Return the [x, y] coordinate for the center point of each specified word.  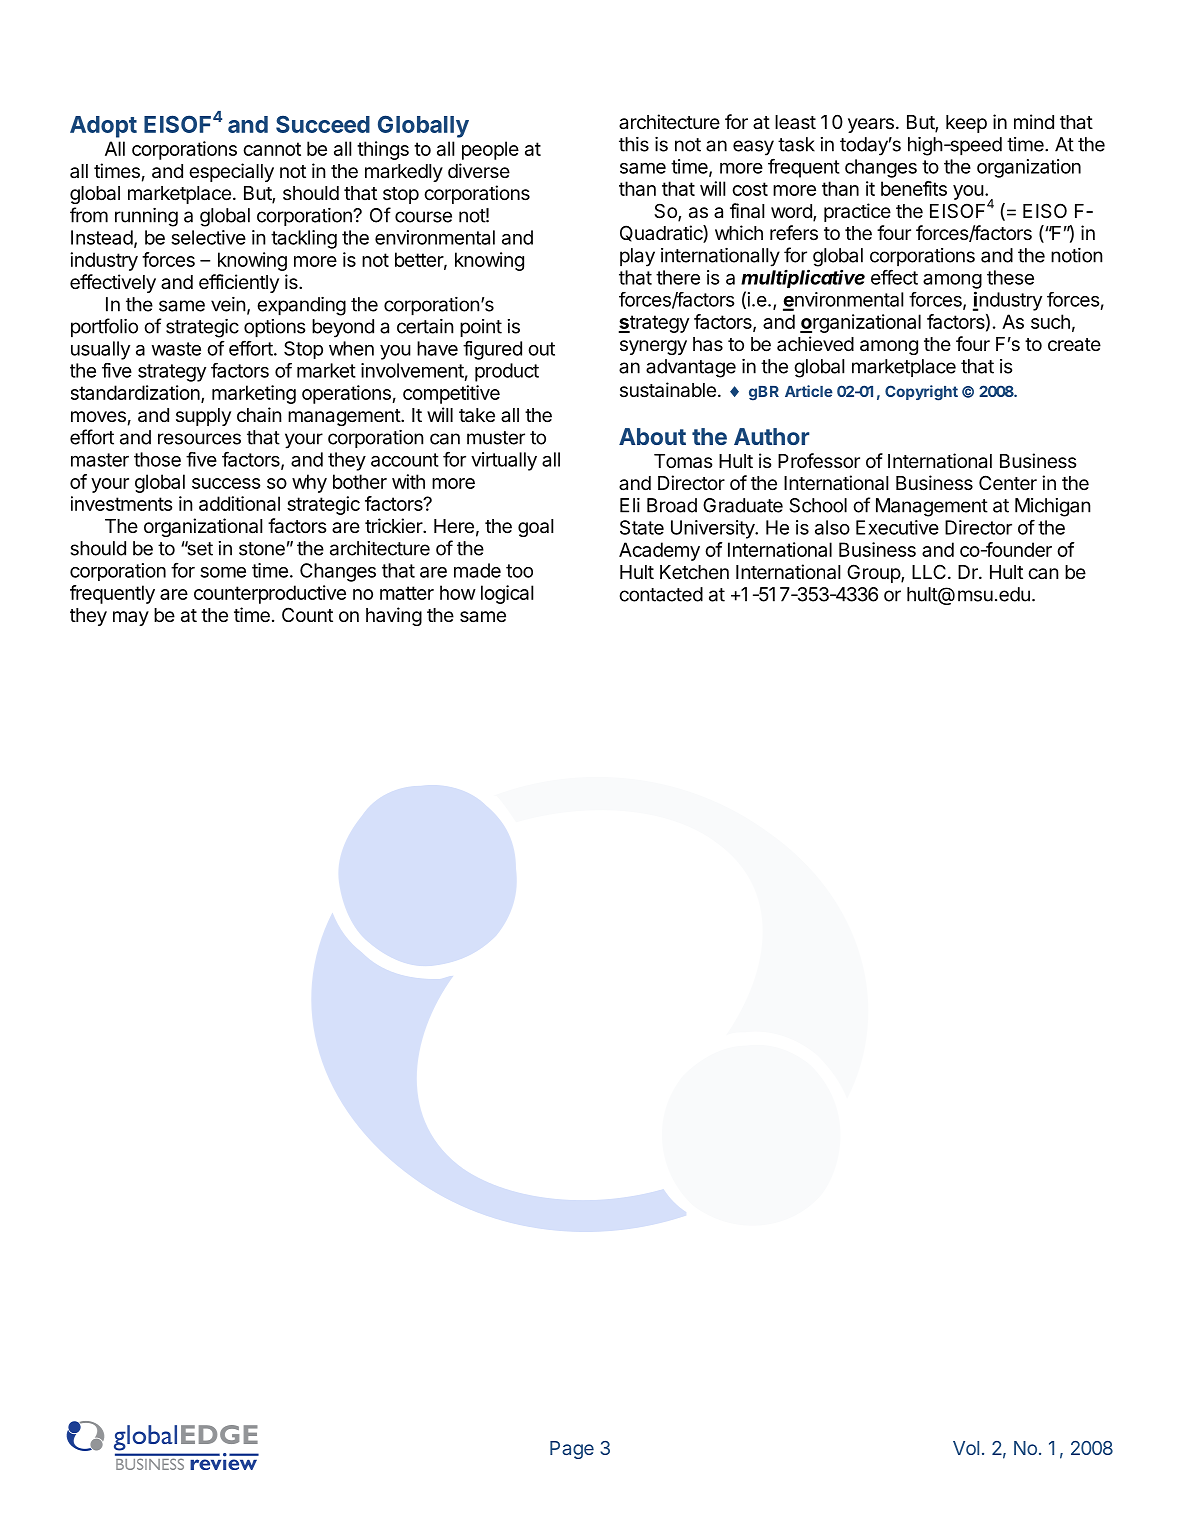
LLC [929, 571]
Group [874, 573]
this [634, 144]
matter [407, 593]
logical [507, 594]
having [394, 616]
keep [966, 124]
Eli [630, 505]
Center [1008, 482]
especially [231, 172]
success [226, 483]
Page [572, 1450]
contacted [661, 594]
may [131, 618]
